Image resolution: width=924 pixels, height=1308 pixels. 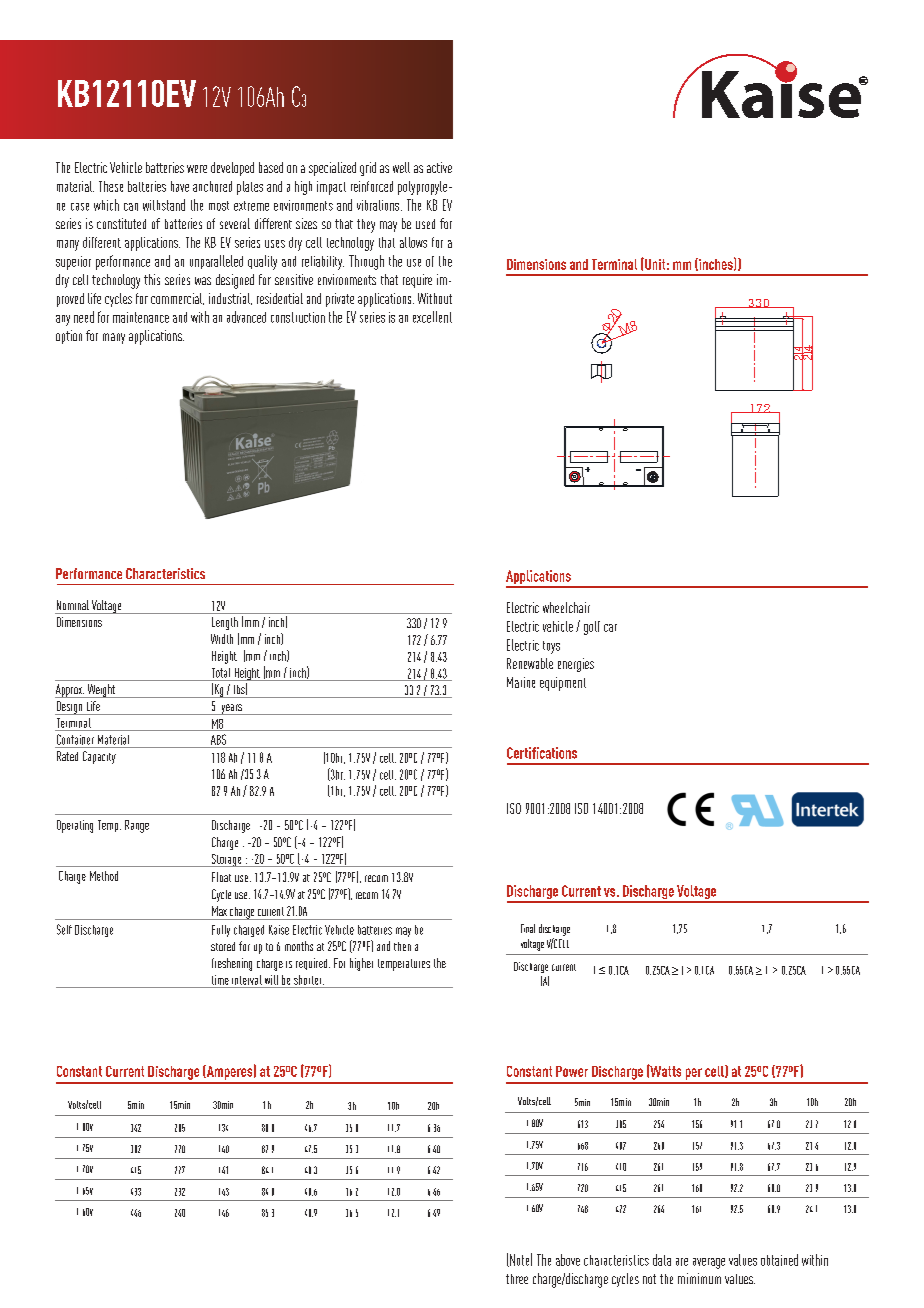 What do you see at coordinates (521, 682) in the document?
I see `Marine` at bounding box center [521, 682].
